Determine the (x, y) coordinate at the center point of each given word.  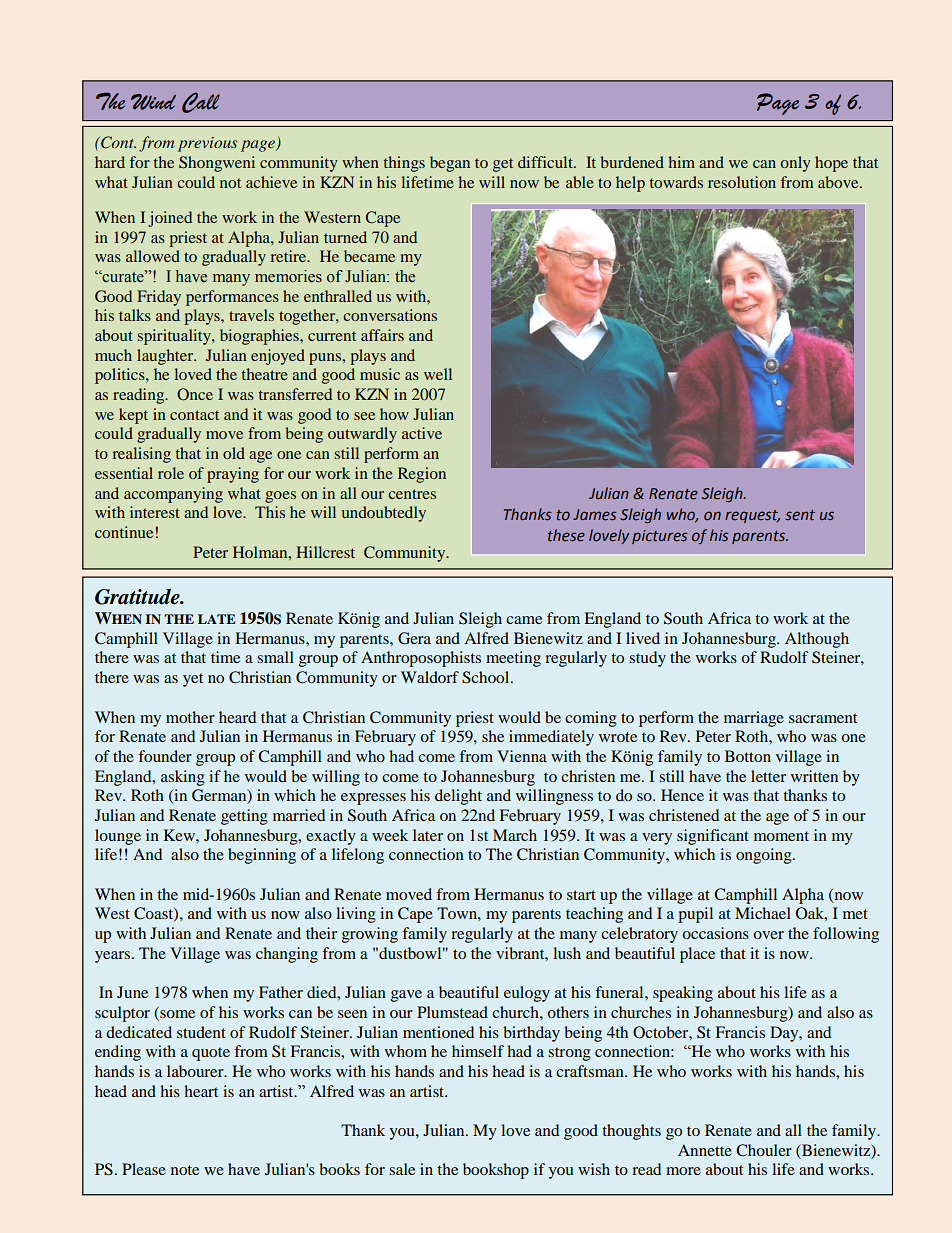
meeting (513, 659)
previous (208, 144)
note (185, 1170)
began (450, 164)
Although (817, 640)
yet (193, 680)
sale (402, 1169)
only (796, 164)
